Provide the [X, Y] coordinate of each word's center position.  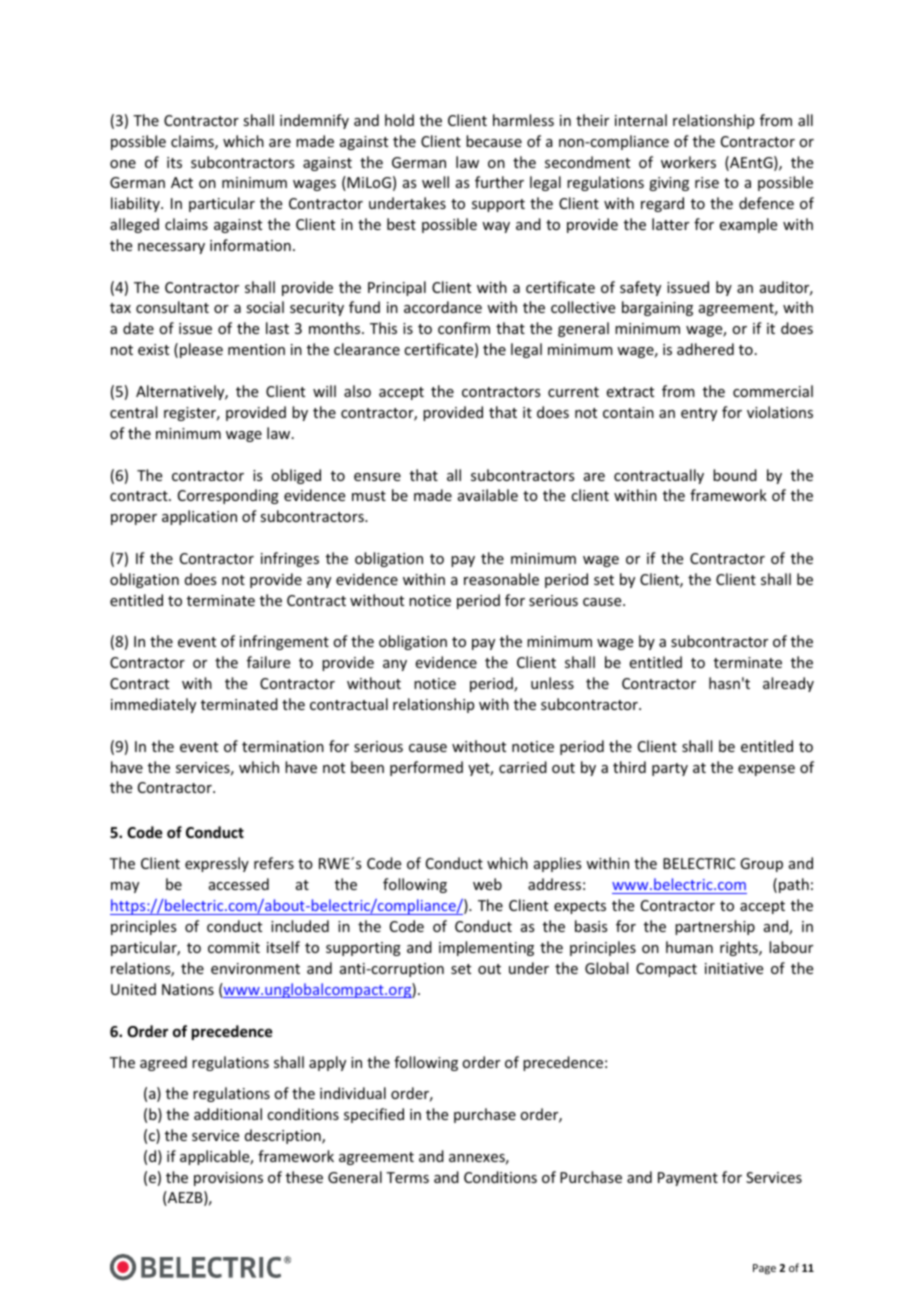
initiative [734, 968]
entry [699, 414]
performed [426, 768]
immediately [153, 705]
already [788, 684]
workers [688, 162]
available [488, 495]
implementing [486, 948]
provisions [228, 1179]
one [123, 164]
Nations [188, 989]
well [435, 182]
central [133, 412]
